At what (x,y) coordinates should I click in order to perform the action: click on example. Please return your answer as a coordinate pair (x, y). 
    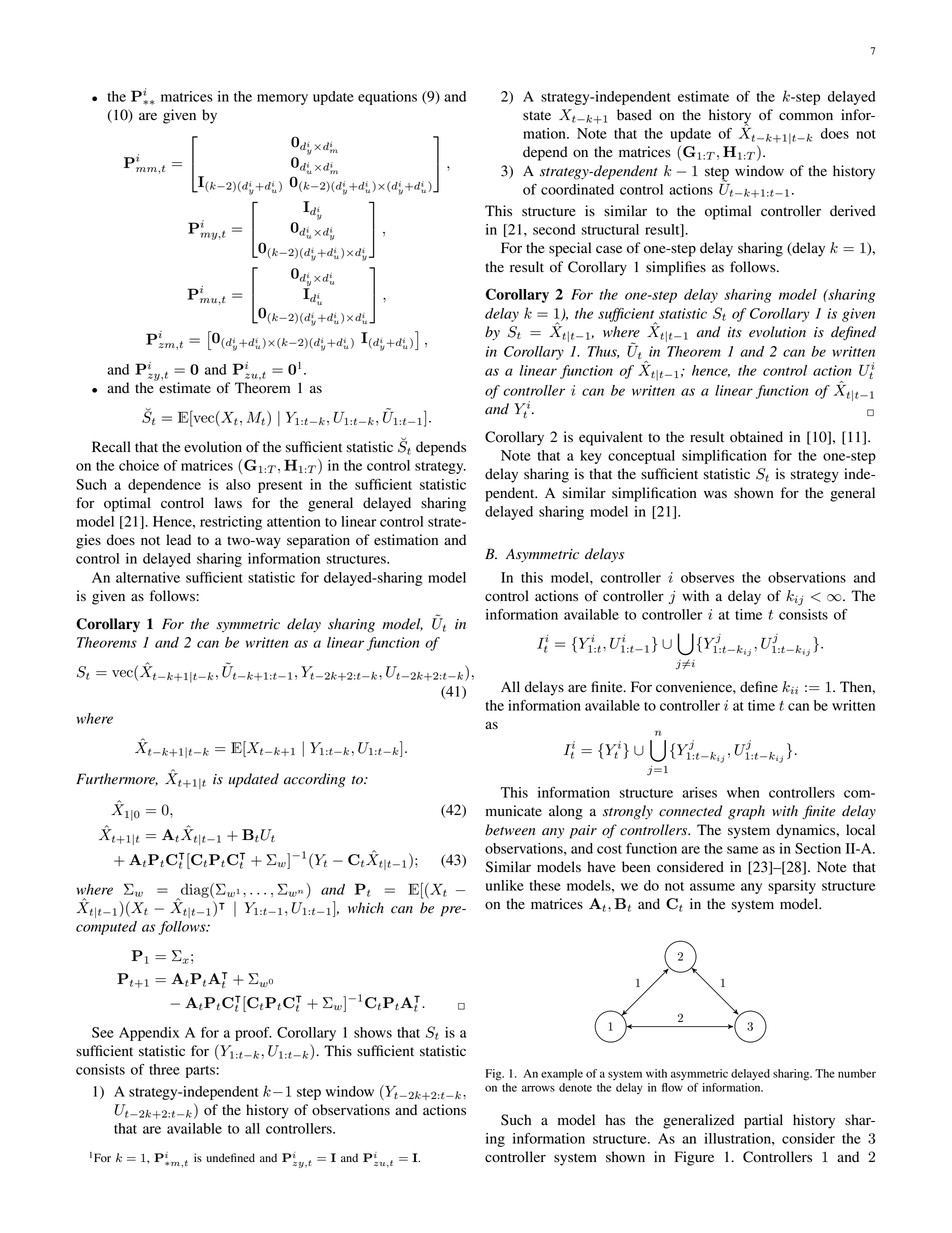
    Looking at the image, I should click on (562, 1075).
